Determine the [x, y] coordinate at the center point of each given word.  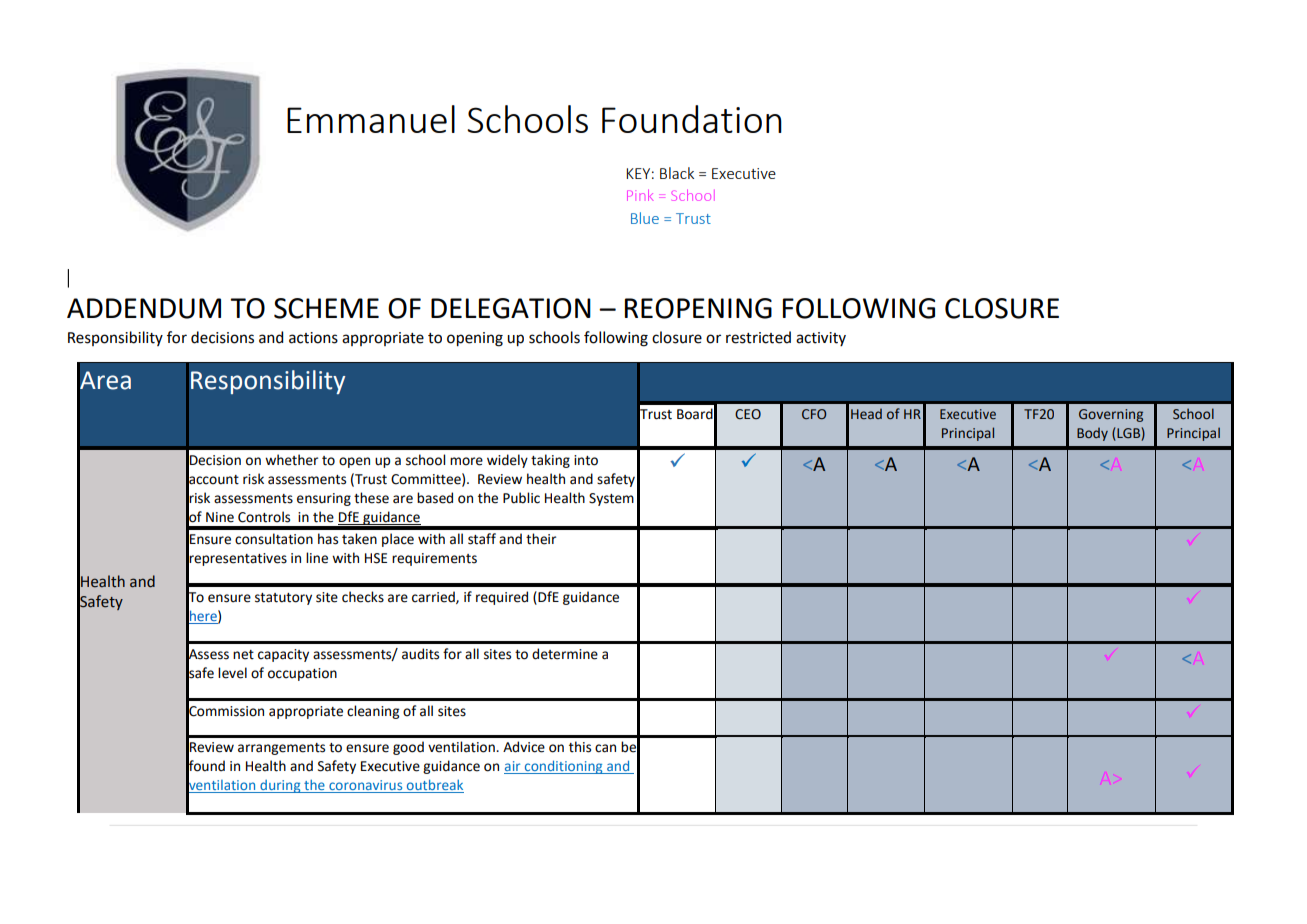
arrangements [281, 749]
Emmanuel [371, 119]
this [580, 747]
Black [677, 173]
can [605, 748]
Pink [640, 195]
